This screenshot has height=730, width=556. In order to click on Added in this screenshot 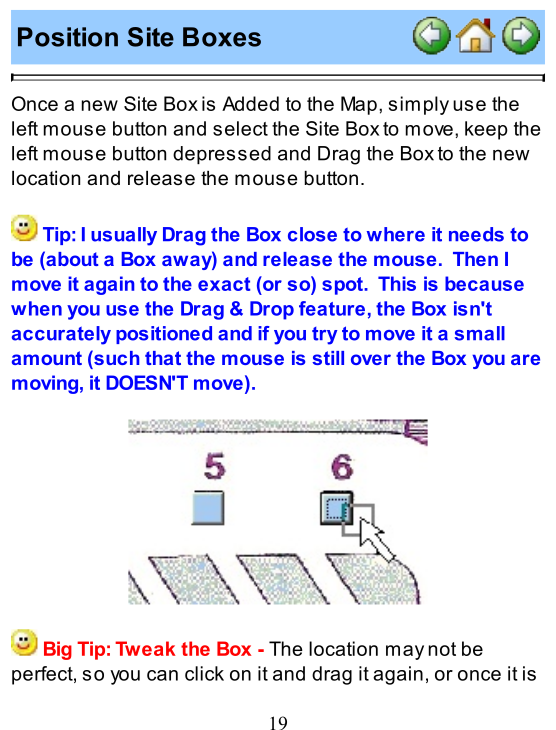, I will do `click(250, 103)`.
